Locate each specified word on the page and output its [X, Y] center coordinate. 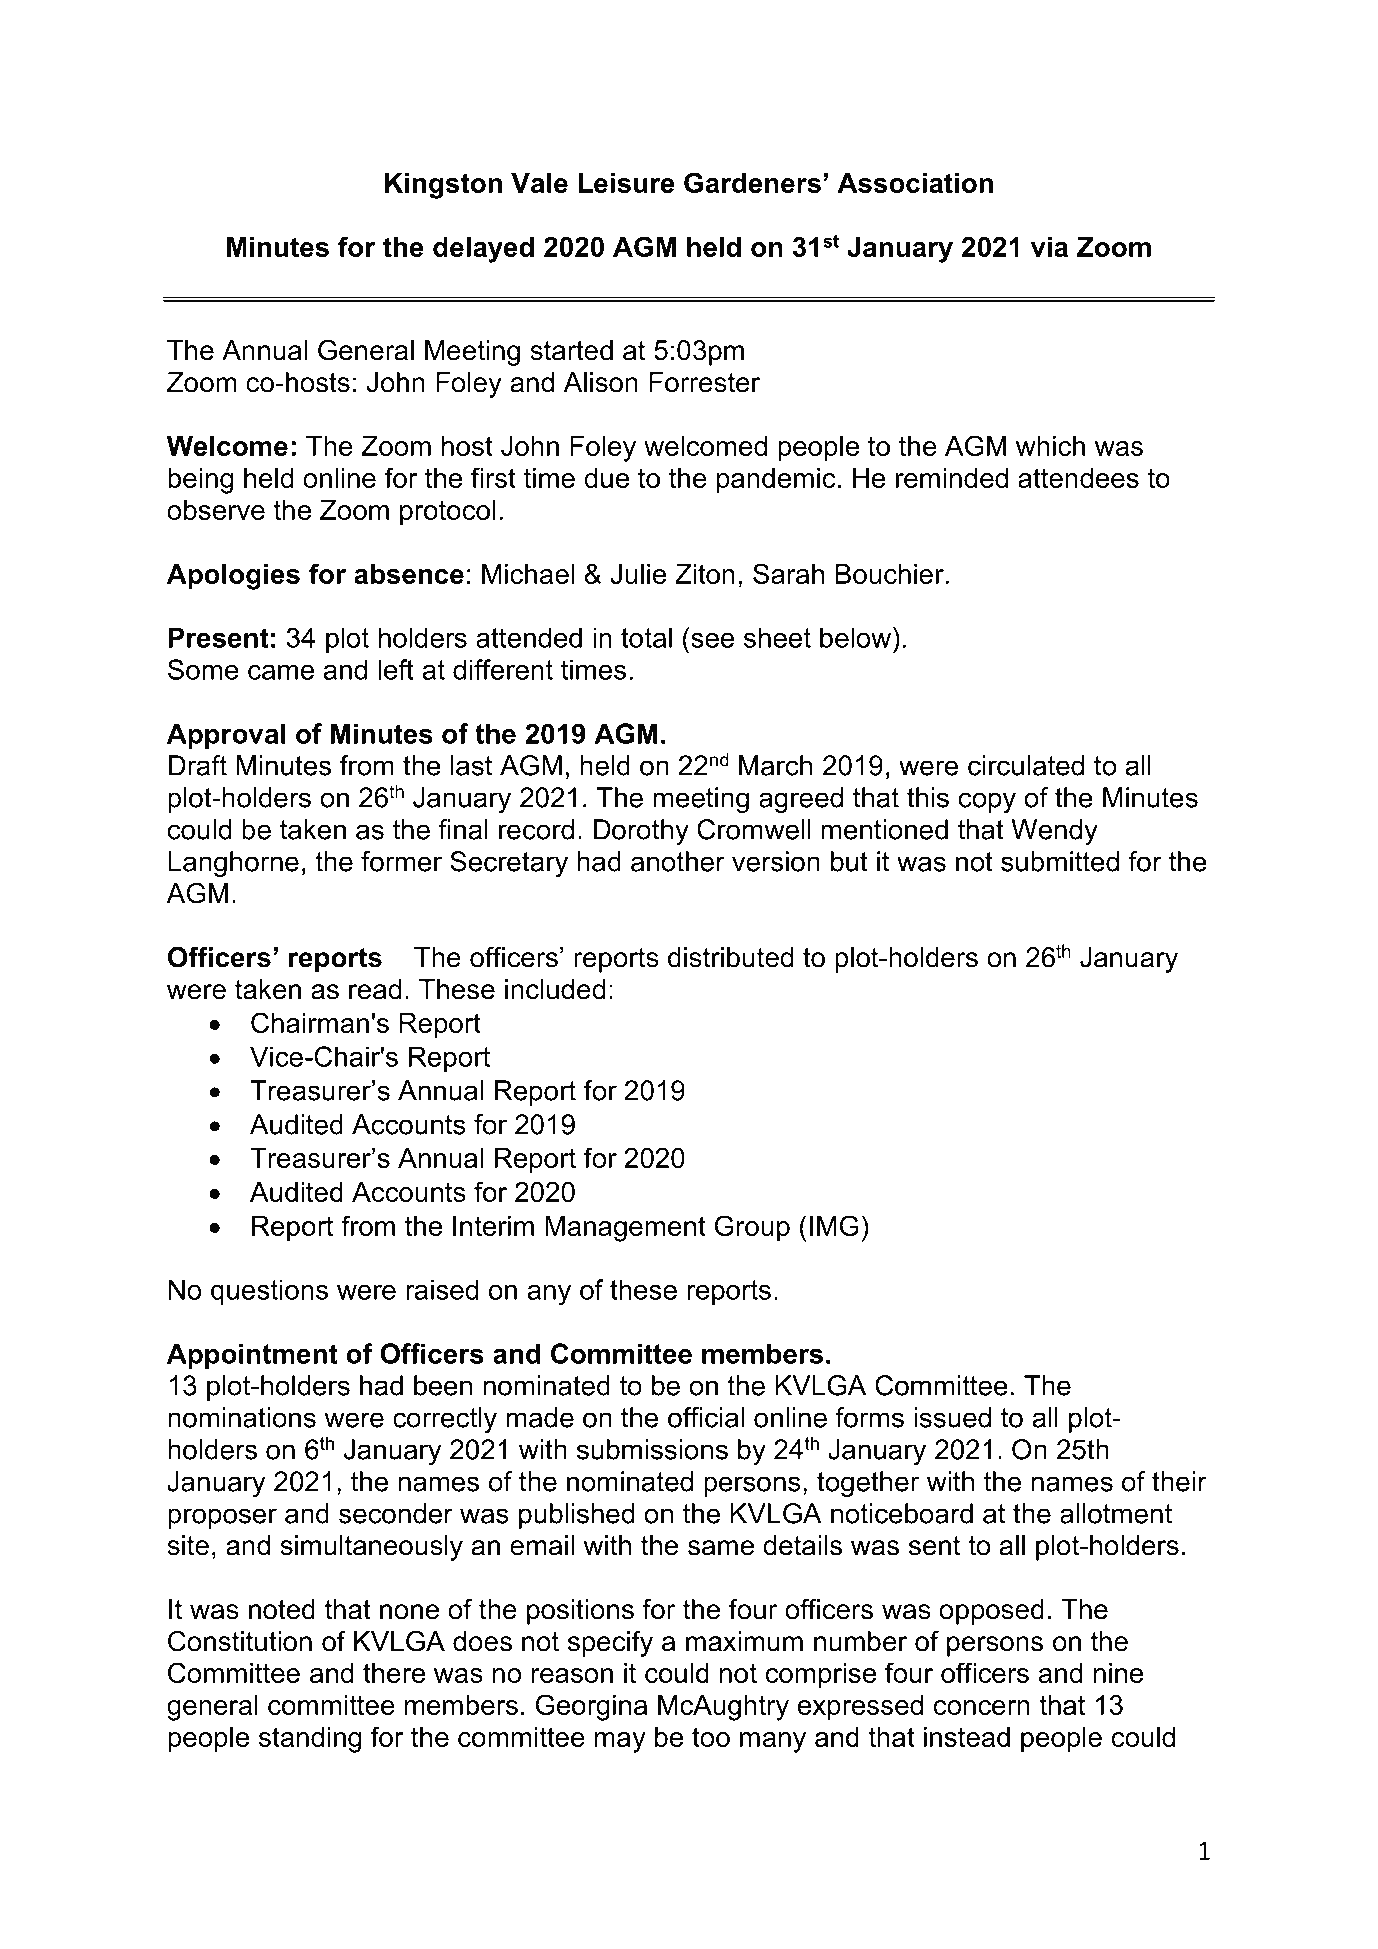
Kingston [443, 186]
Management [625, 1229]
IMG [834, 1225]
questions [269, 1292]
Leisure [626, 183]
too [711, 1737]
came [281, 672]
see [712, 640]
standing [310, 1740]
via [1049, 247]
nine [1118, 1673]
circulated [1026, 765]
